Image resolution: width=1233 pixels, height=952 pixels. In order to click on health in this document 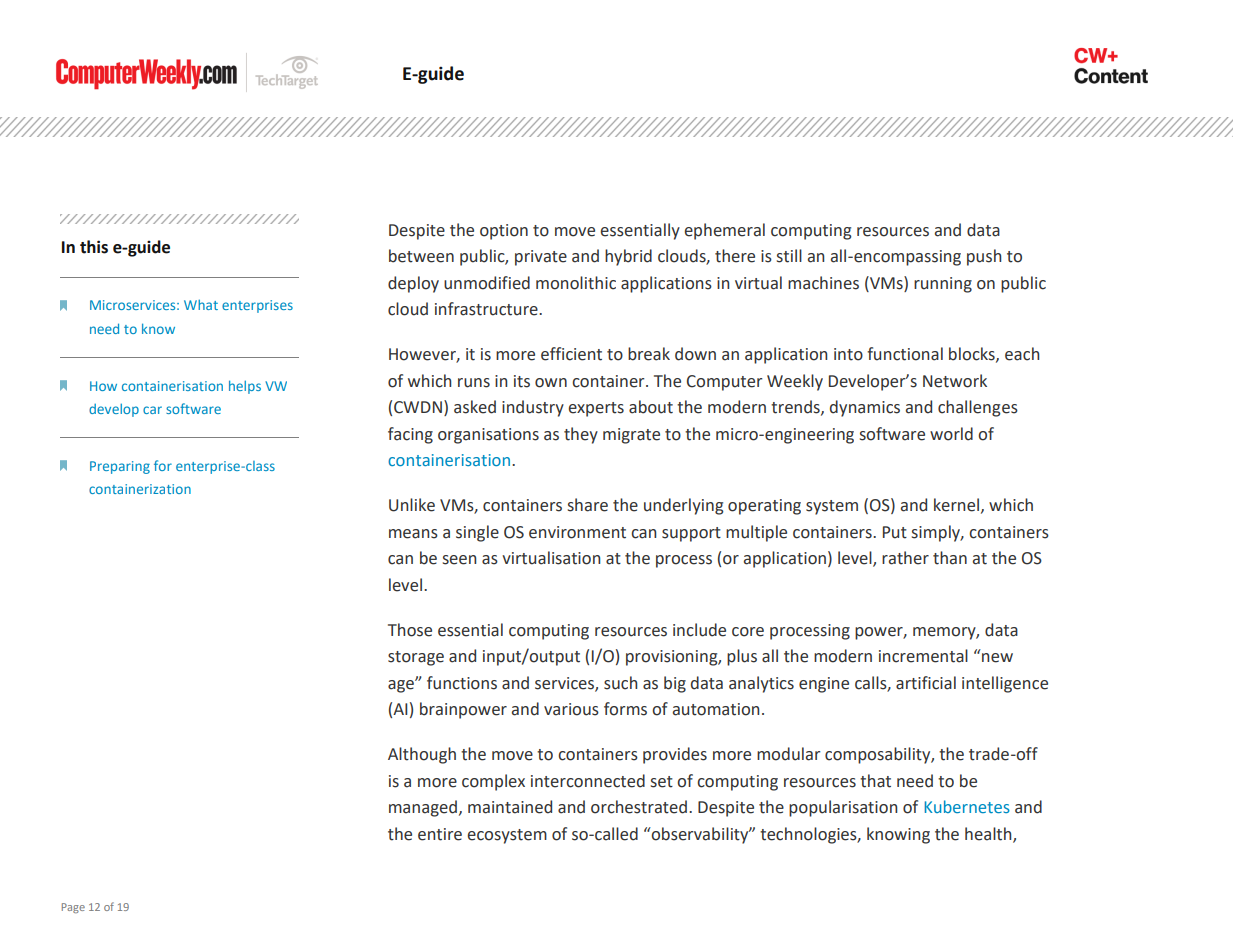, I will do `click(989, 834)`.
